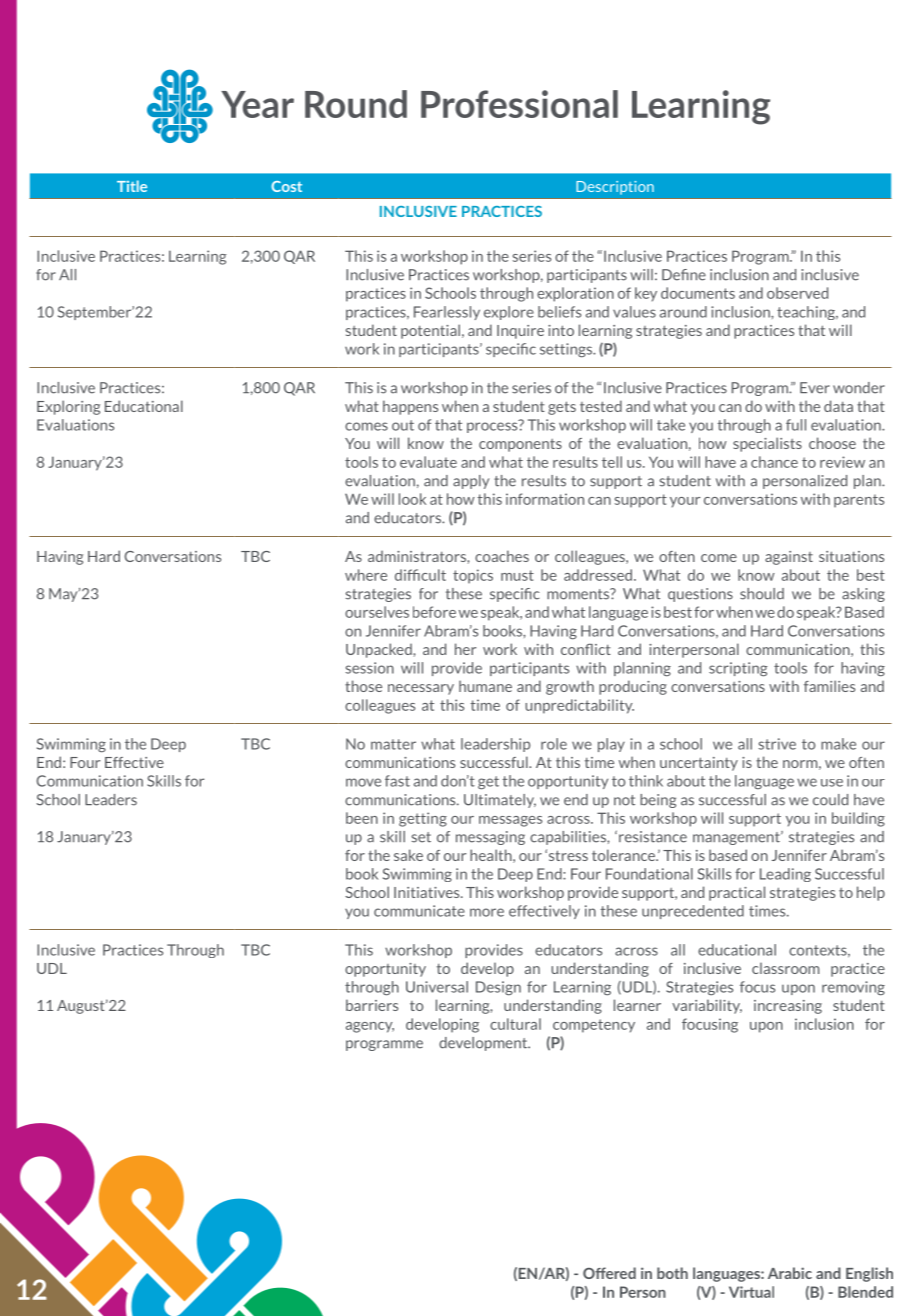  What do you see at coordinates (132, 186) in the document?
I see `Title` at bounding box center [132, 186].
